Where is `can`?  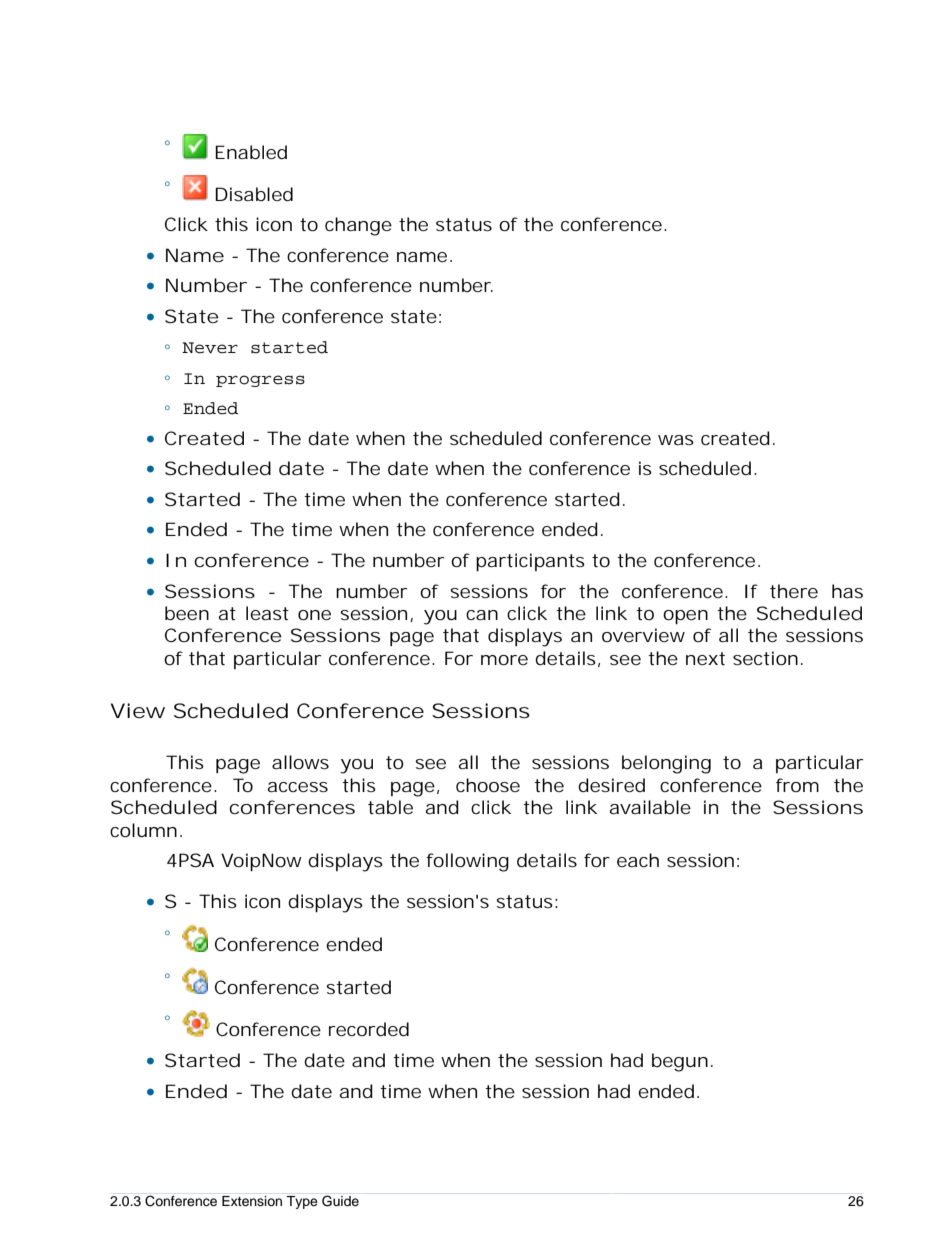
can is located at coordinates (482, 615).
